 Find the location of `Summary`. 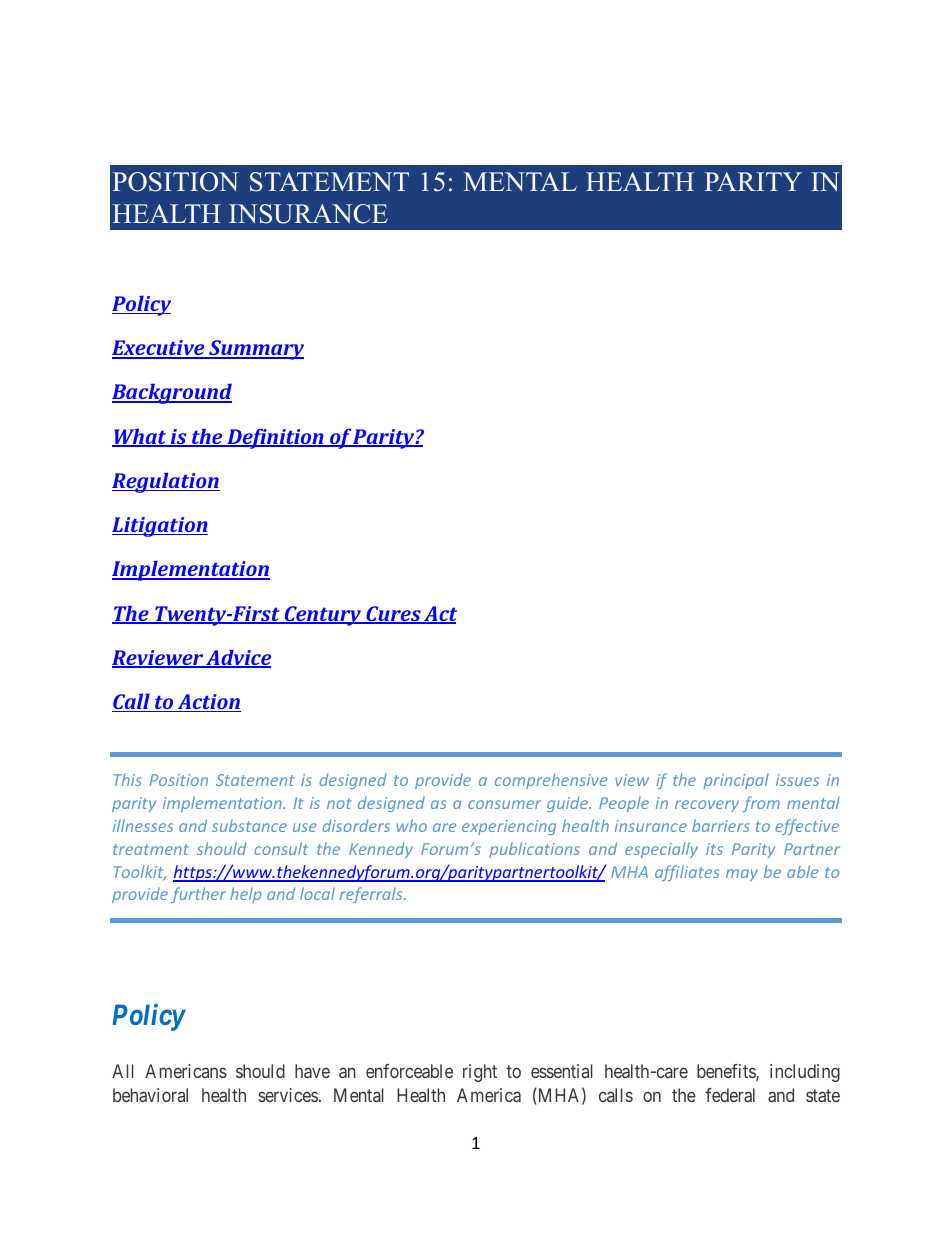

Summary is located at coordinates (255, 350).
